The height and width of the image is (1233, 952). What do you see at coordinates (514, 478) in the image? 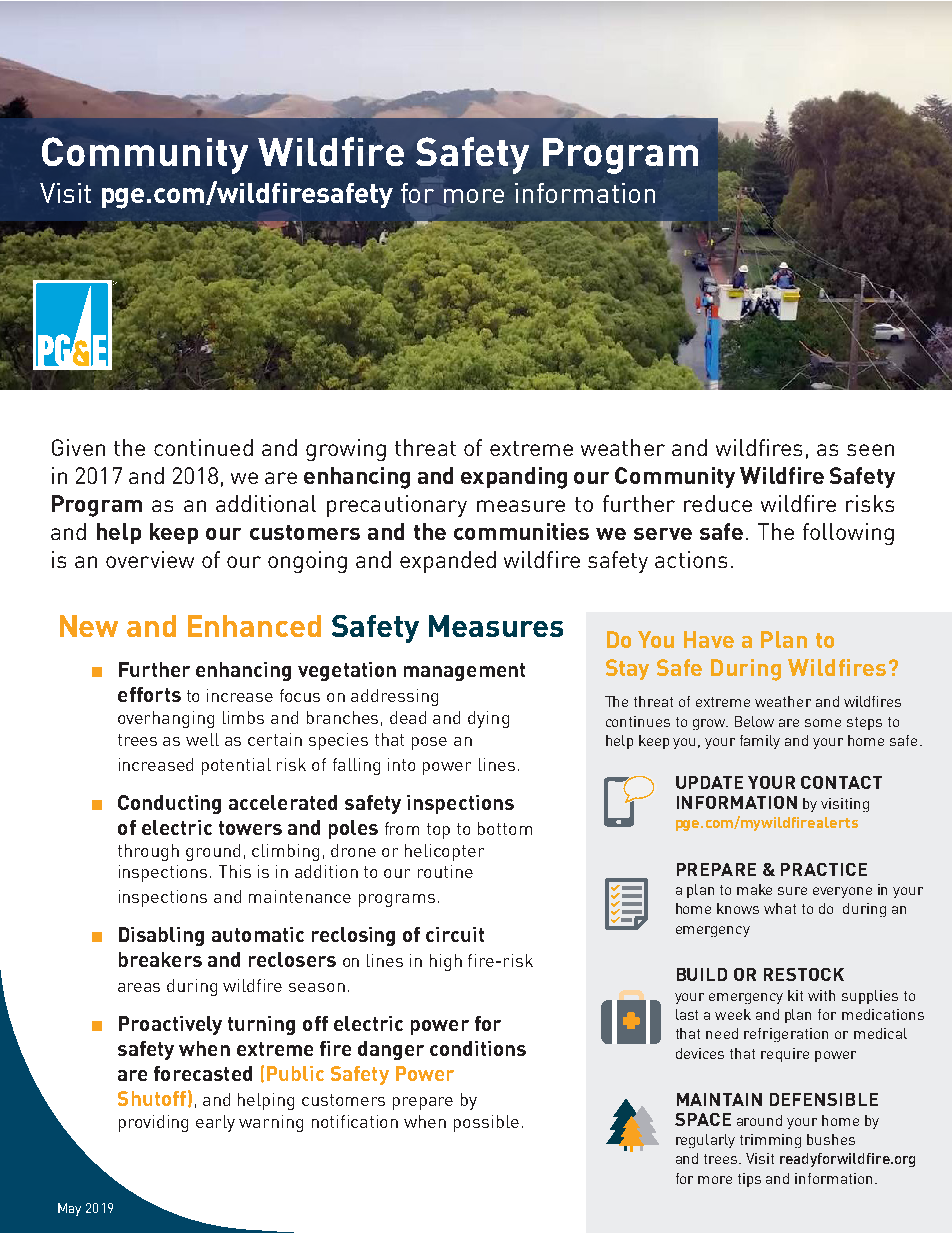
I see `expanding` at bounding box center [514, 478].
